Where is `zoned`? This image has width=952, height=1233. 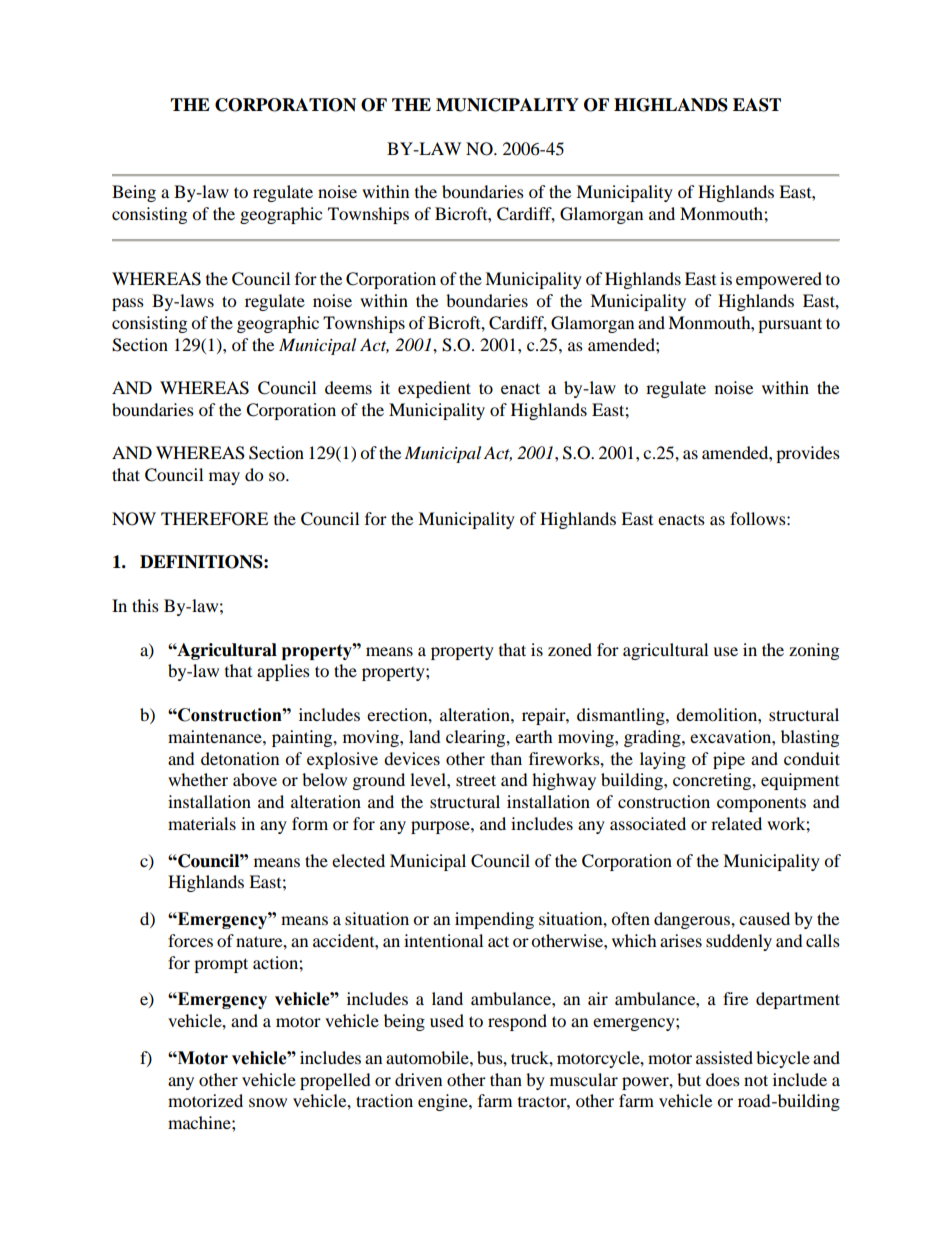
zoned is located at coordinates (570, 649).
